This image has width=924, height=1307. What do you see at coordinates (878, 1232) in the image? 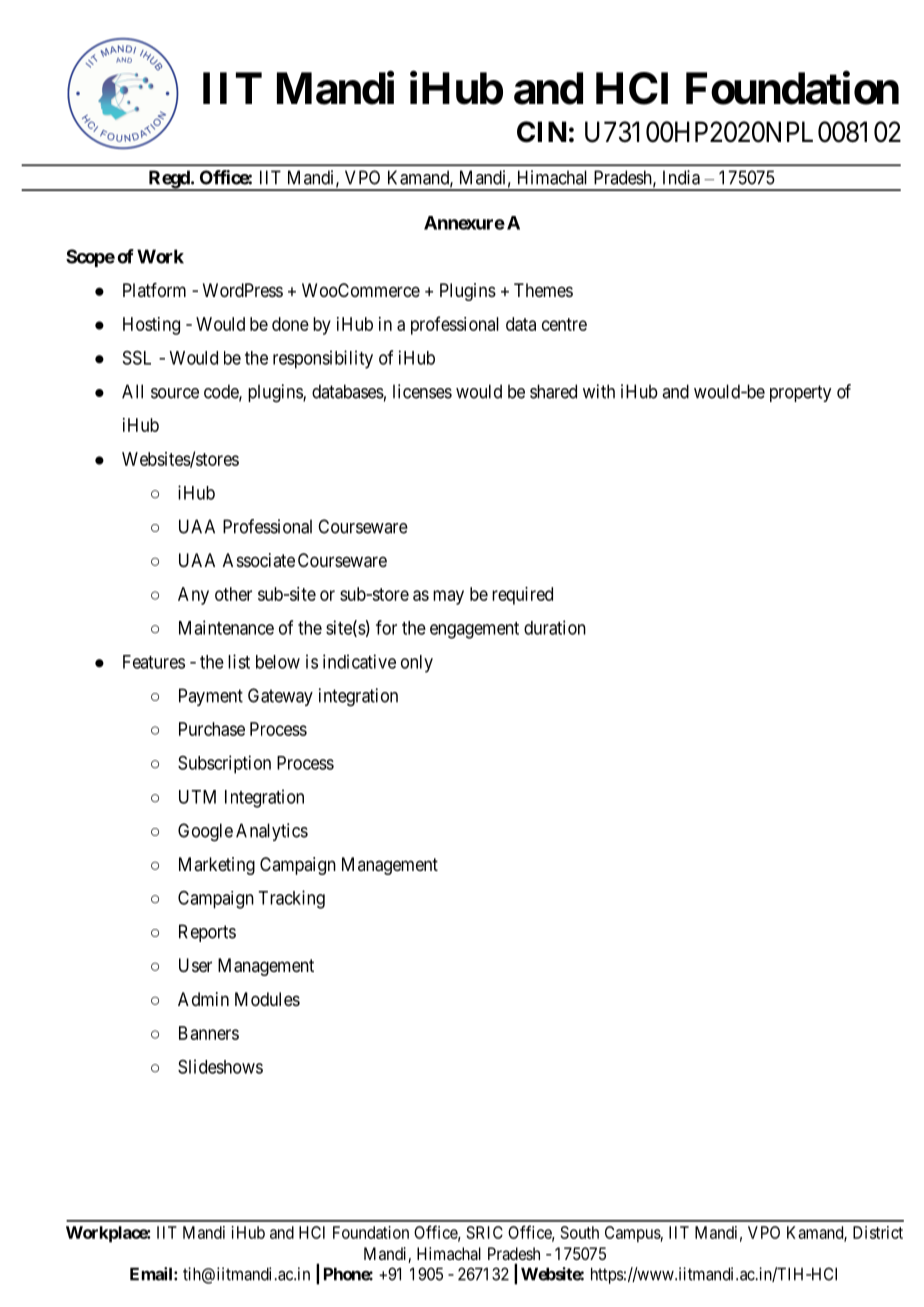
I see `District` at bounding box center [878, 1232].
